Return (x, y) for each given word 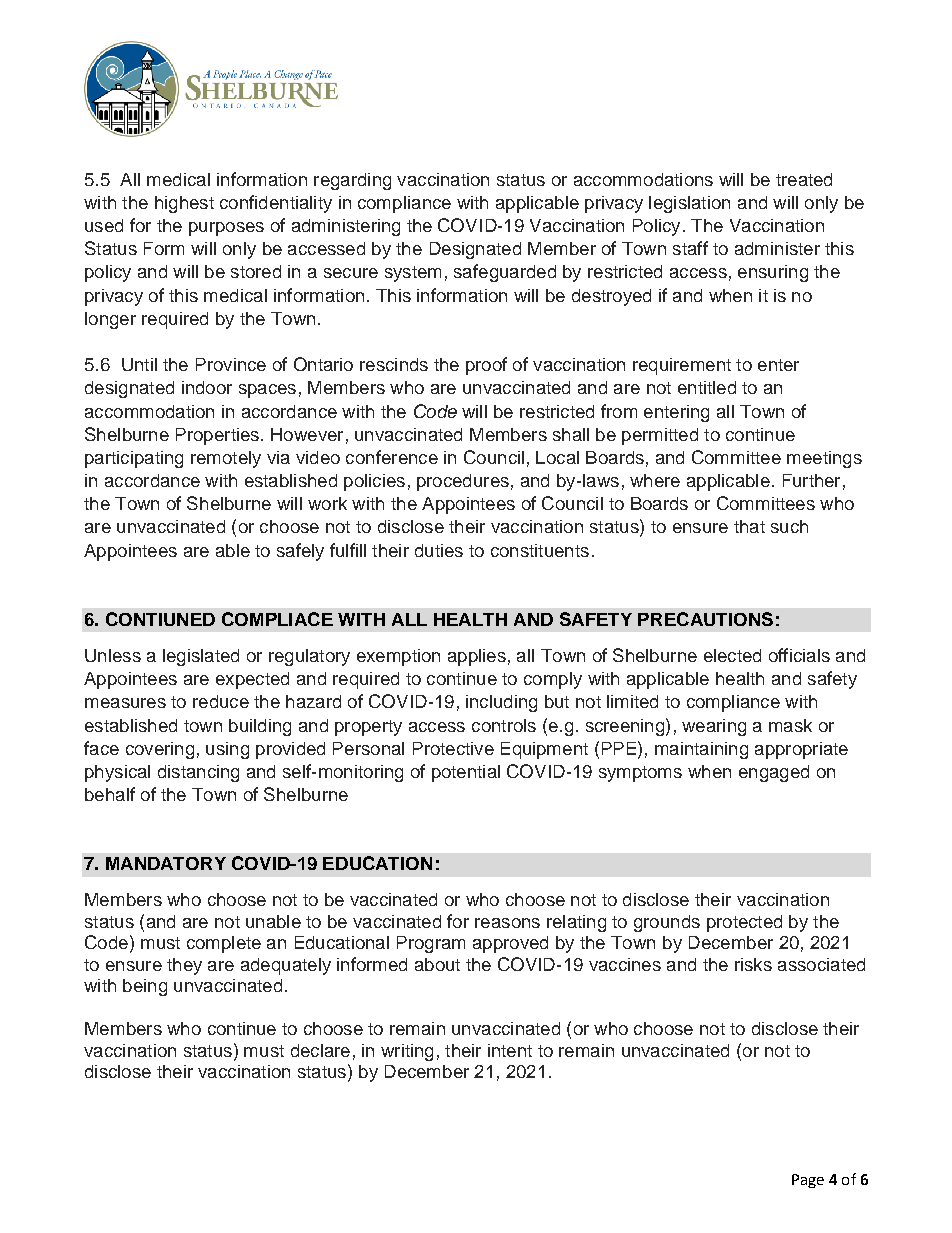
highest (184, 204)
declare (320, 1050)
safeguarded (505, 273)
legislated (201, 657)
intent (510, 1050)
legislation (689, 204)
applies (477, 657)
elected (732, 655)
